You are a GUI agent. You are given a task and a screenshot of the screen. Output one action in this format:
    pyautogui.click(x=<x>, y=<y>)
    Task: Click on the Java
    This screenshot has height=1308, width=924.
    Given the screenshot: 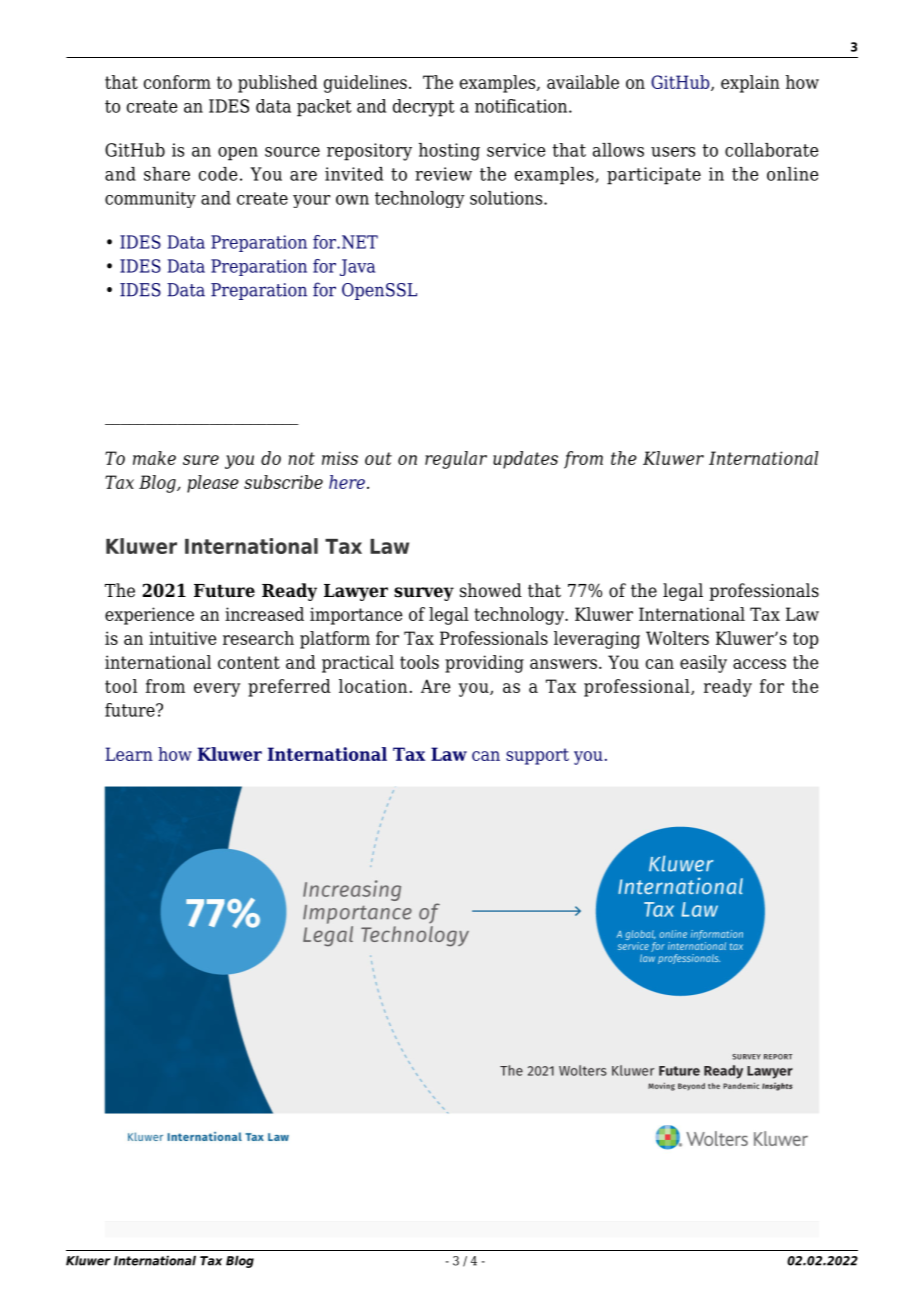 What is the action you would take?
    pyautogui.click(x=357, y=267)
